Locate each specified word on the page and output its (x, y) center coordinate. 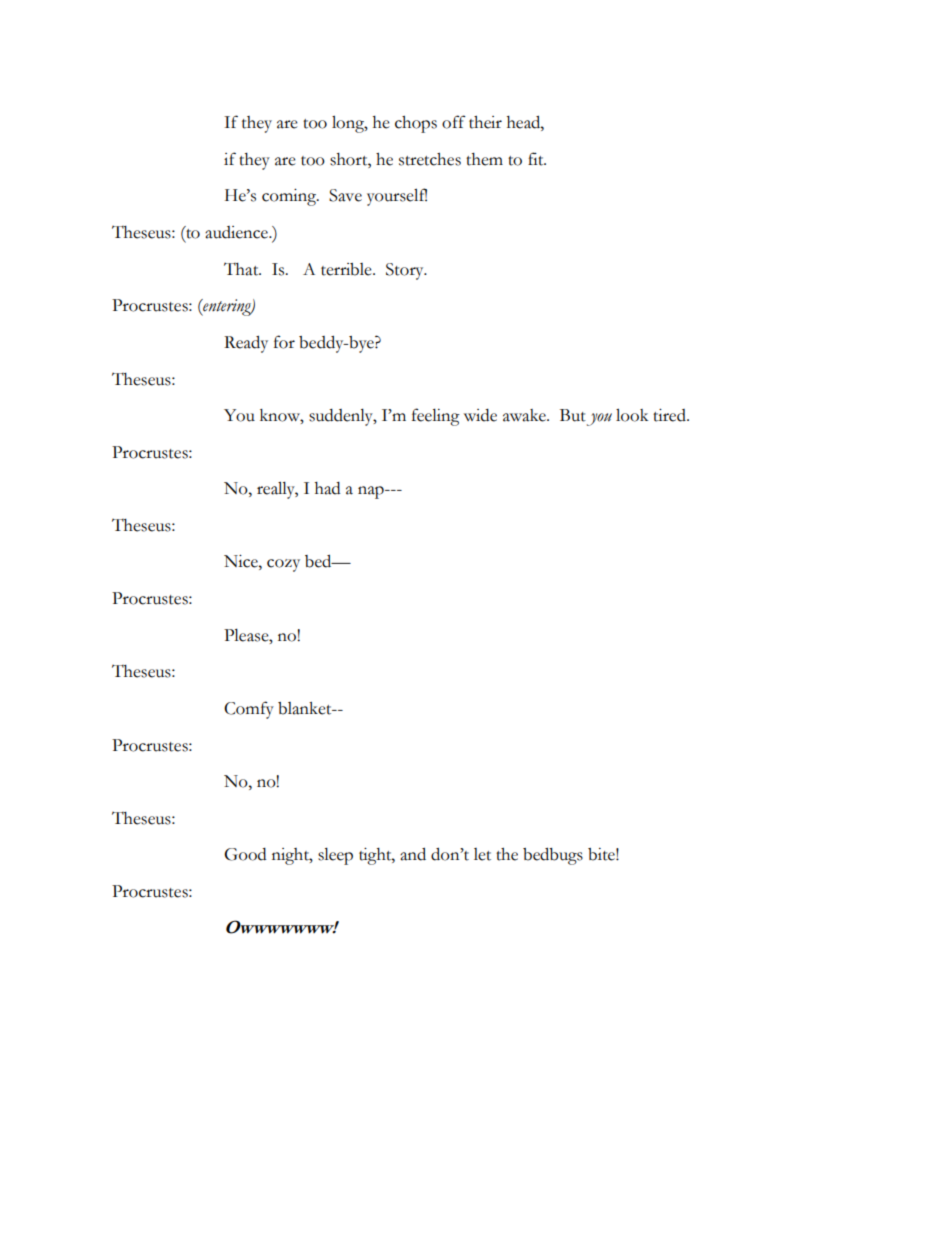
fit (537, 159)
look (632, 415)
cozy (283, 565)
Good (245, 854)
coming (290, 197)
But (573, 415)
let (482, 854)
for (284, 342)
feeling (436, 417)
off (454, 122)
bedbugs (553, 856)
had (327, 488)
